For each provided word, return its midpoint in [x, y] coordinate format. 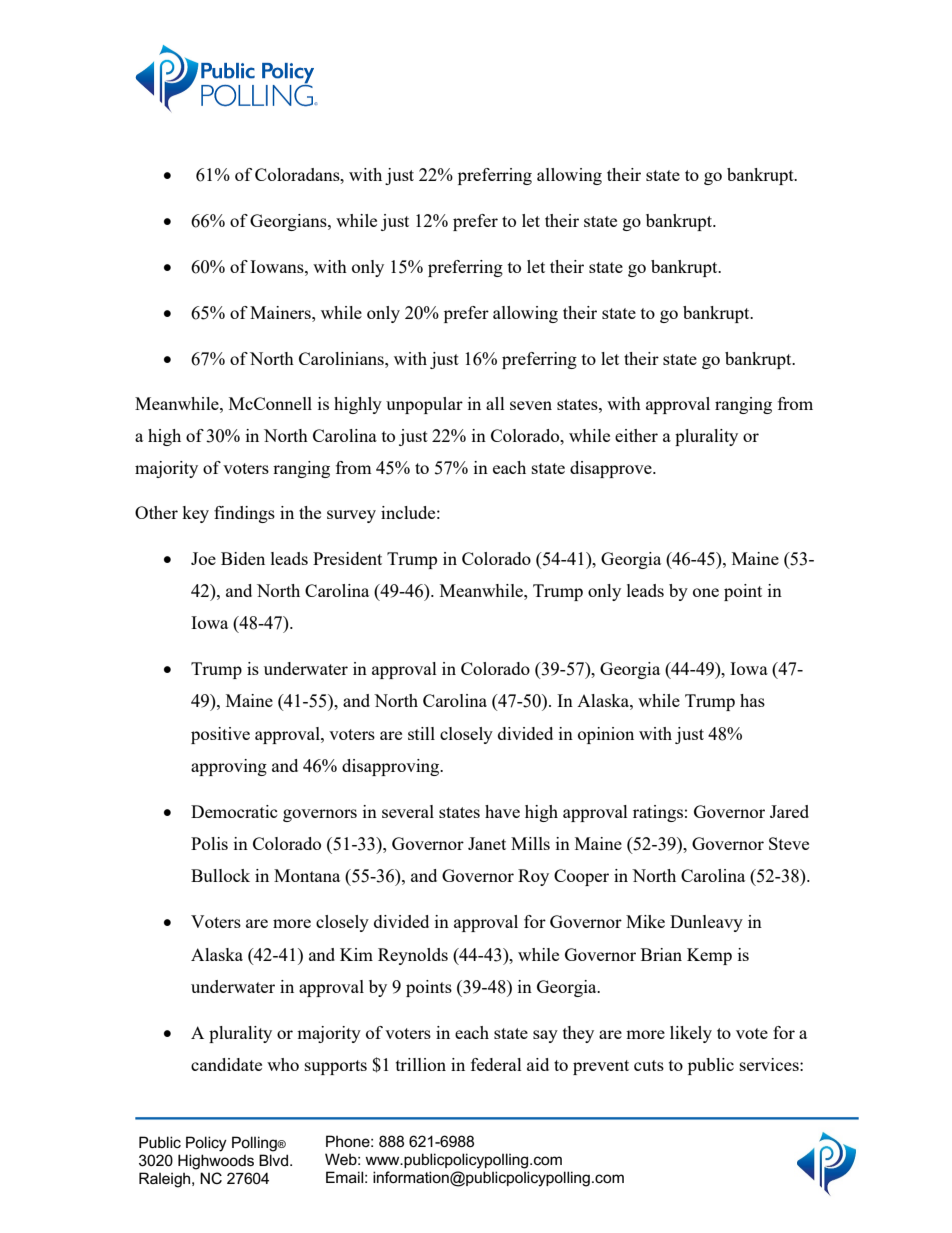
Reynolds [413, 956]
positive [220, 735]
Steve [789, 843]
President [347, 558]
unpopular [424, 405]
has [752, 700]
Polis [209, 843]
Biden [243, 558]
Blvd [273, 1160]
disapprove [612, 469]
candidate [226, 1064]
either [636, 435]
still [421, 733]
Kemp [709, 956]
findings [244, 514]
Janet [487, 843]
